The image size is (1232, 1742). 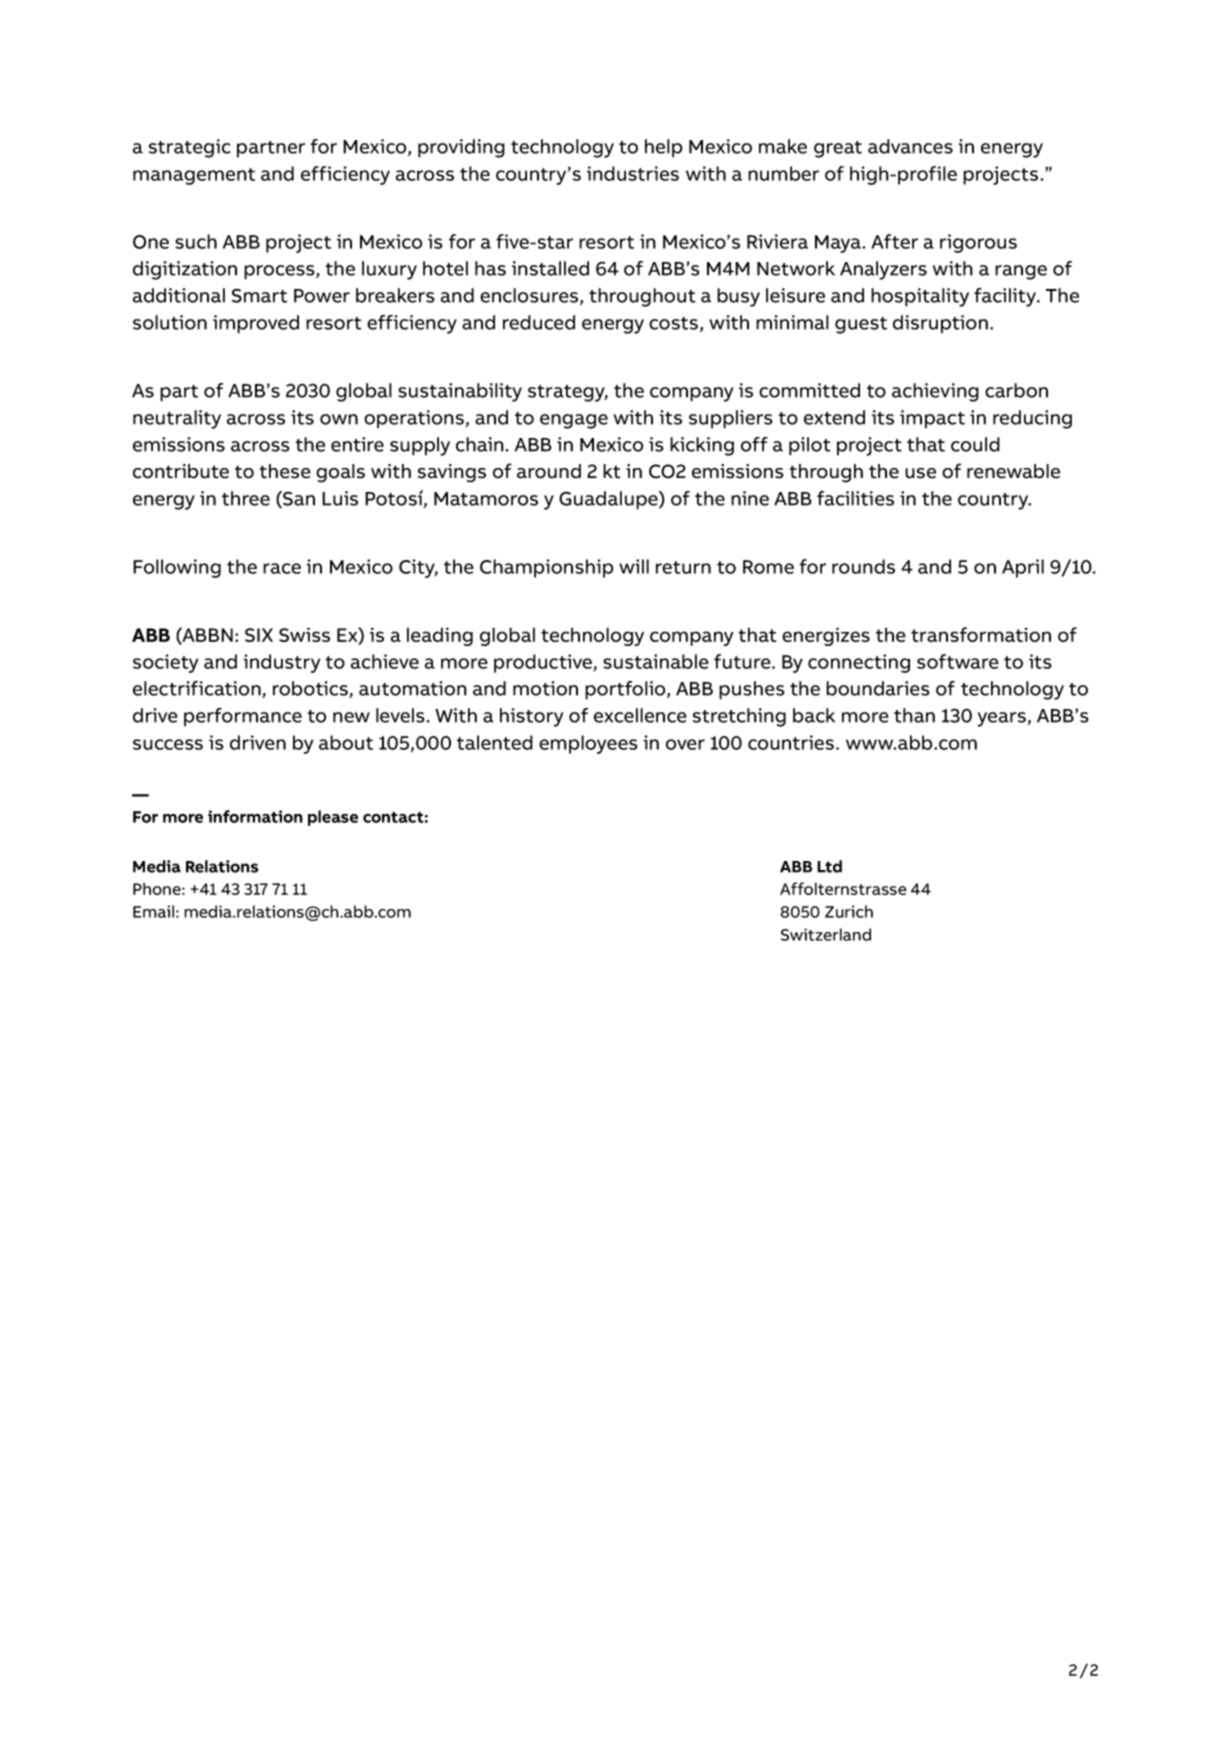 What do you see at coordinates (910, 146) in the screenshot?
I see `advances` at bounding box center [910, 146].
